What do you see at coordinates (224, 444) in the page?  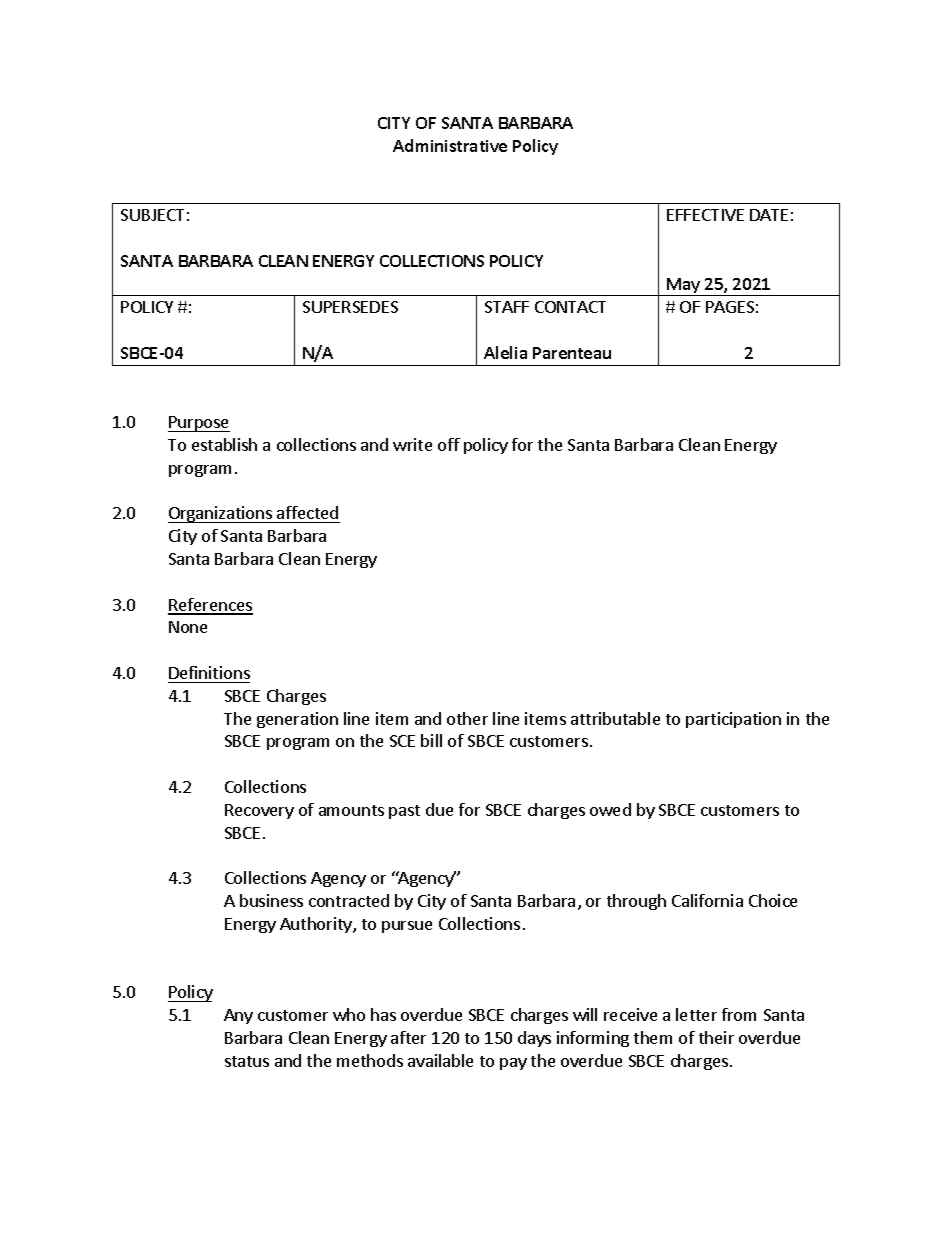 I see `establish` at bounding box center [224, 444].
